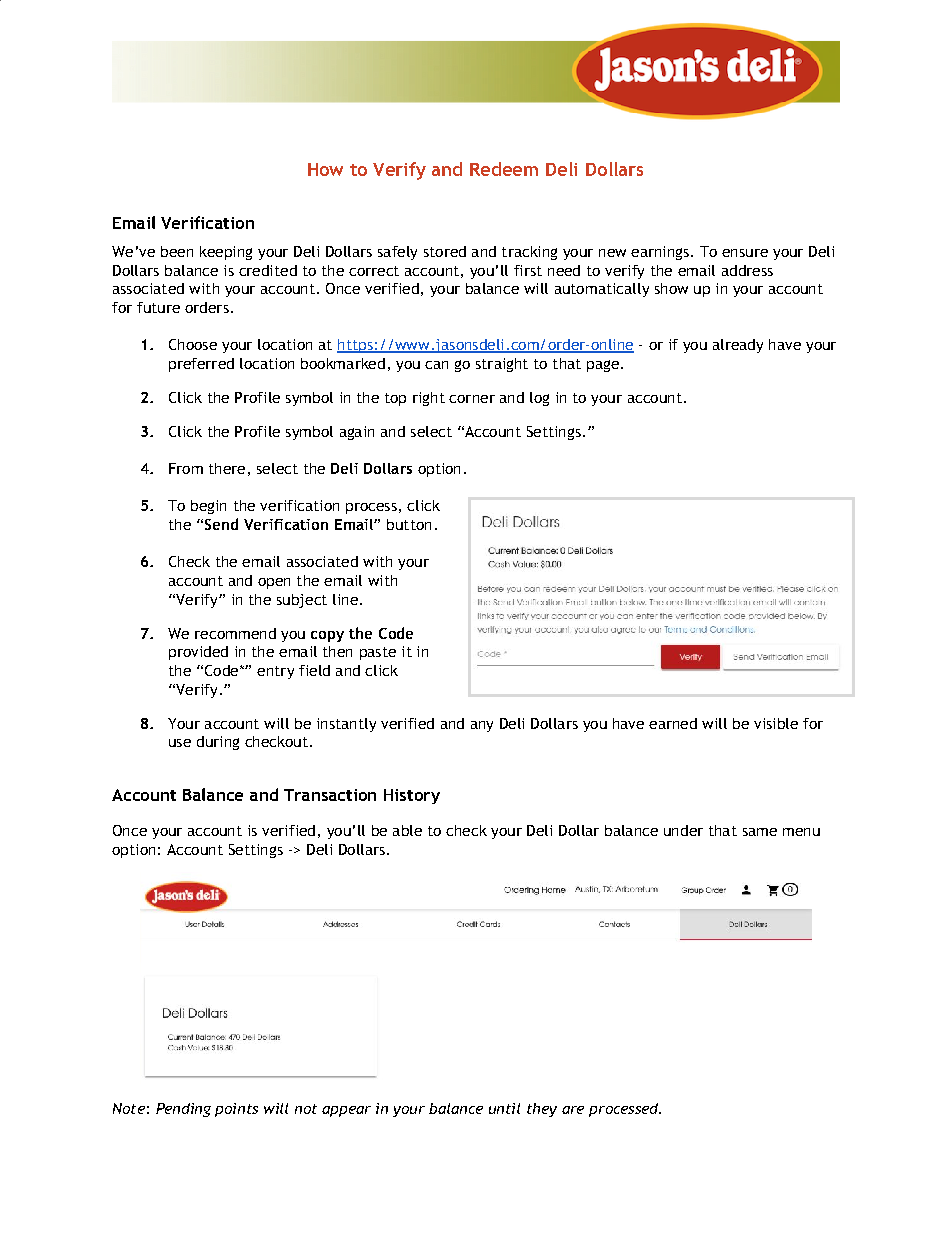 Image resolution: width=952 pixels, height=1233 pixels. I want to click on are, so click(573, 1110).
